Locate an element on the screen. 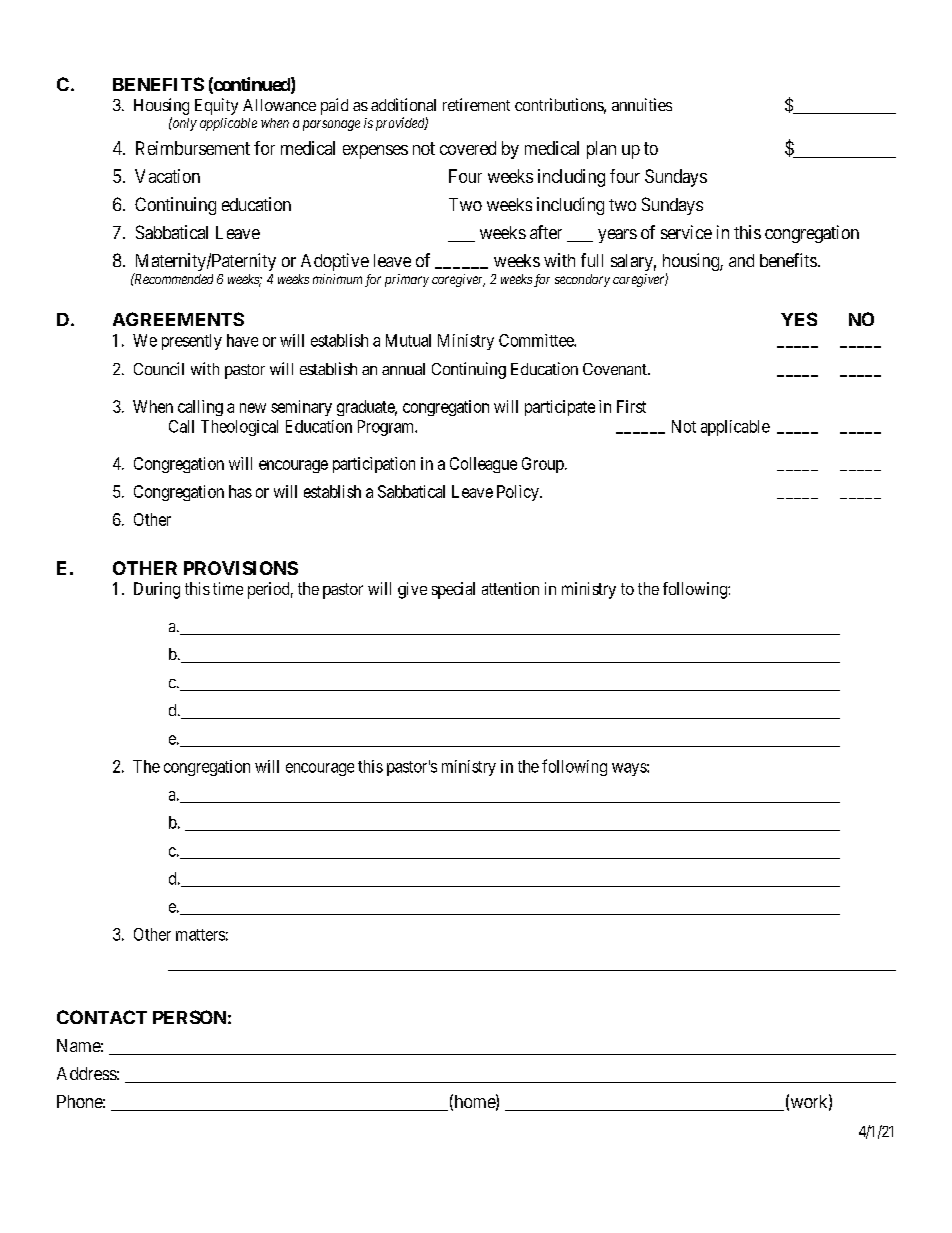 The height and width of the screenshot is (1233, 952). During is located at coordinates (157, 590).
